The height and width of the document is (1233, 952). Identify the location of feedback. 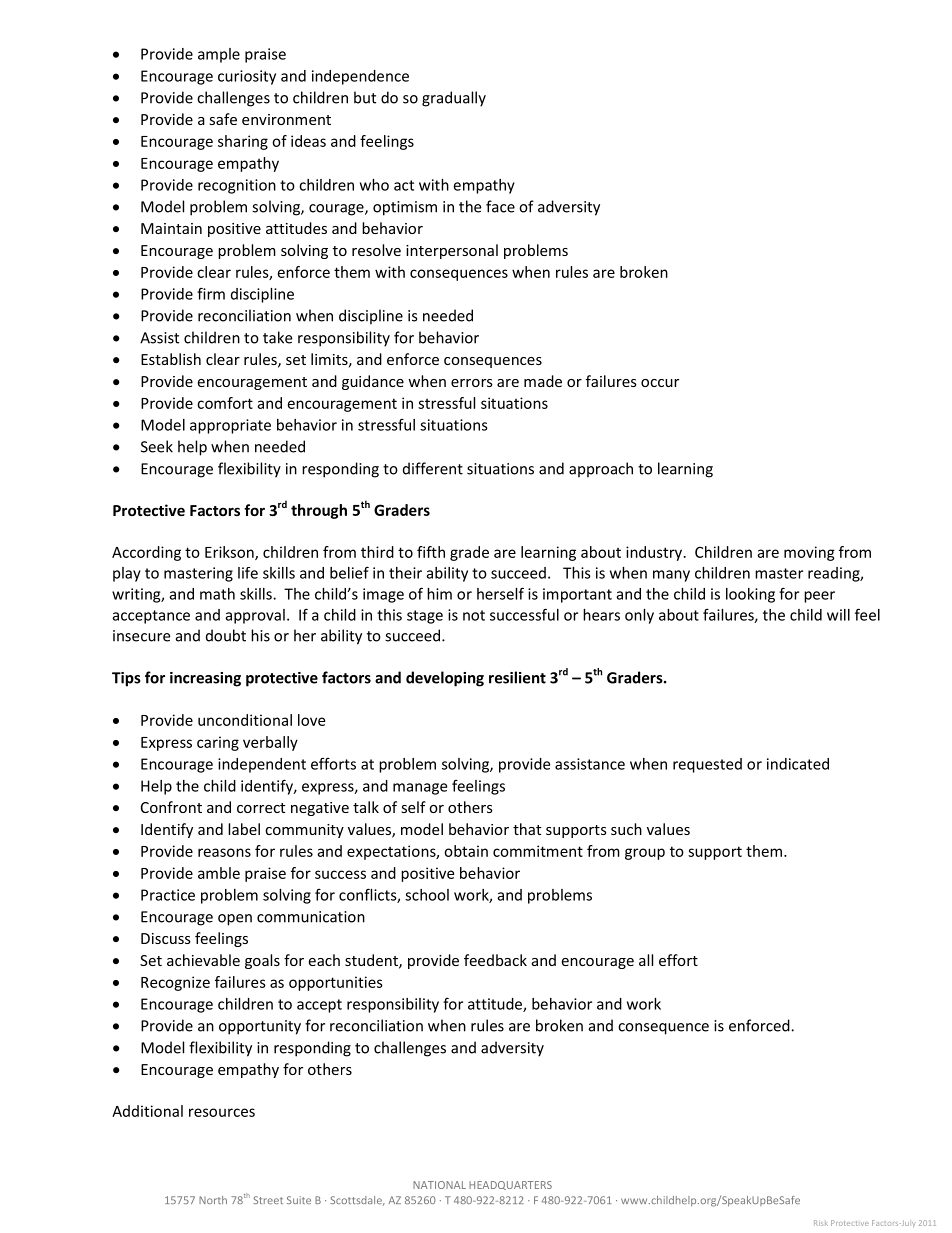
(495, 960).
